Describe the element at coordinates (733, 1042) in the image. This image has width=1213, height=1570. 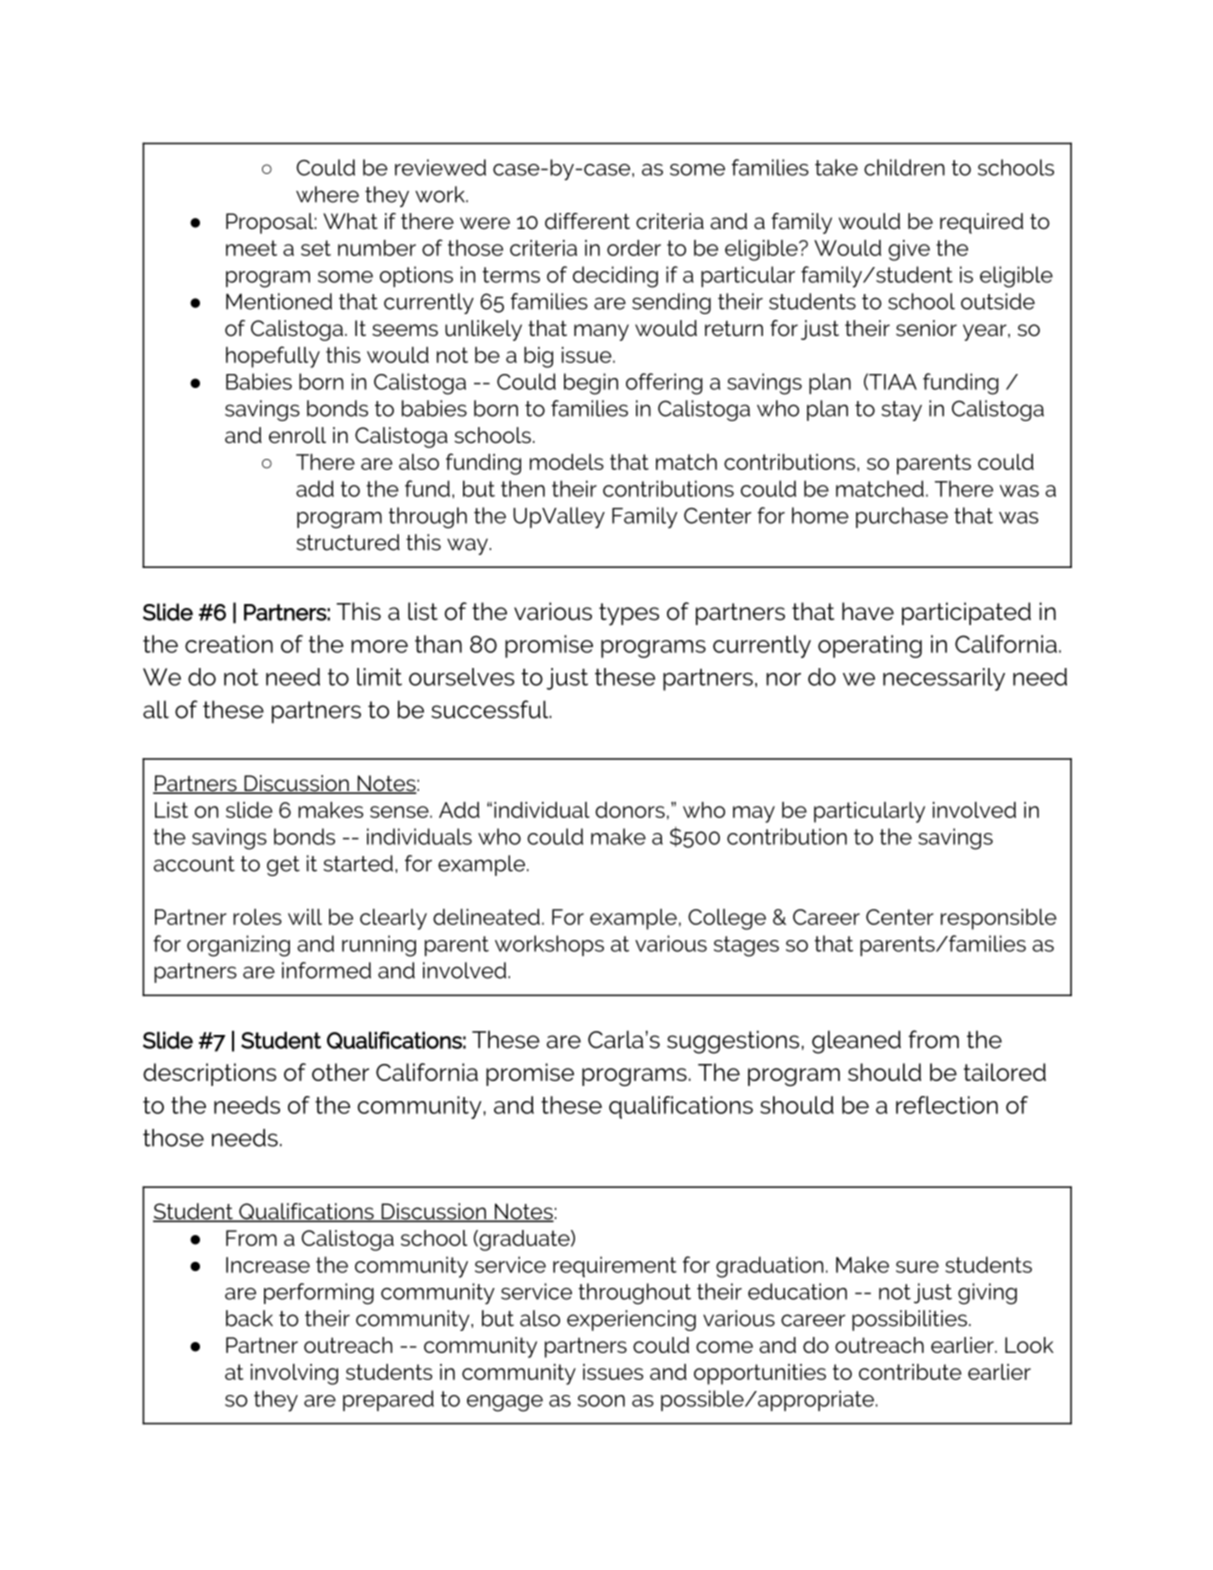
I see `suggestions` at that location.
